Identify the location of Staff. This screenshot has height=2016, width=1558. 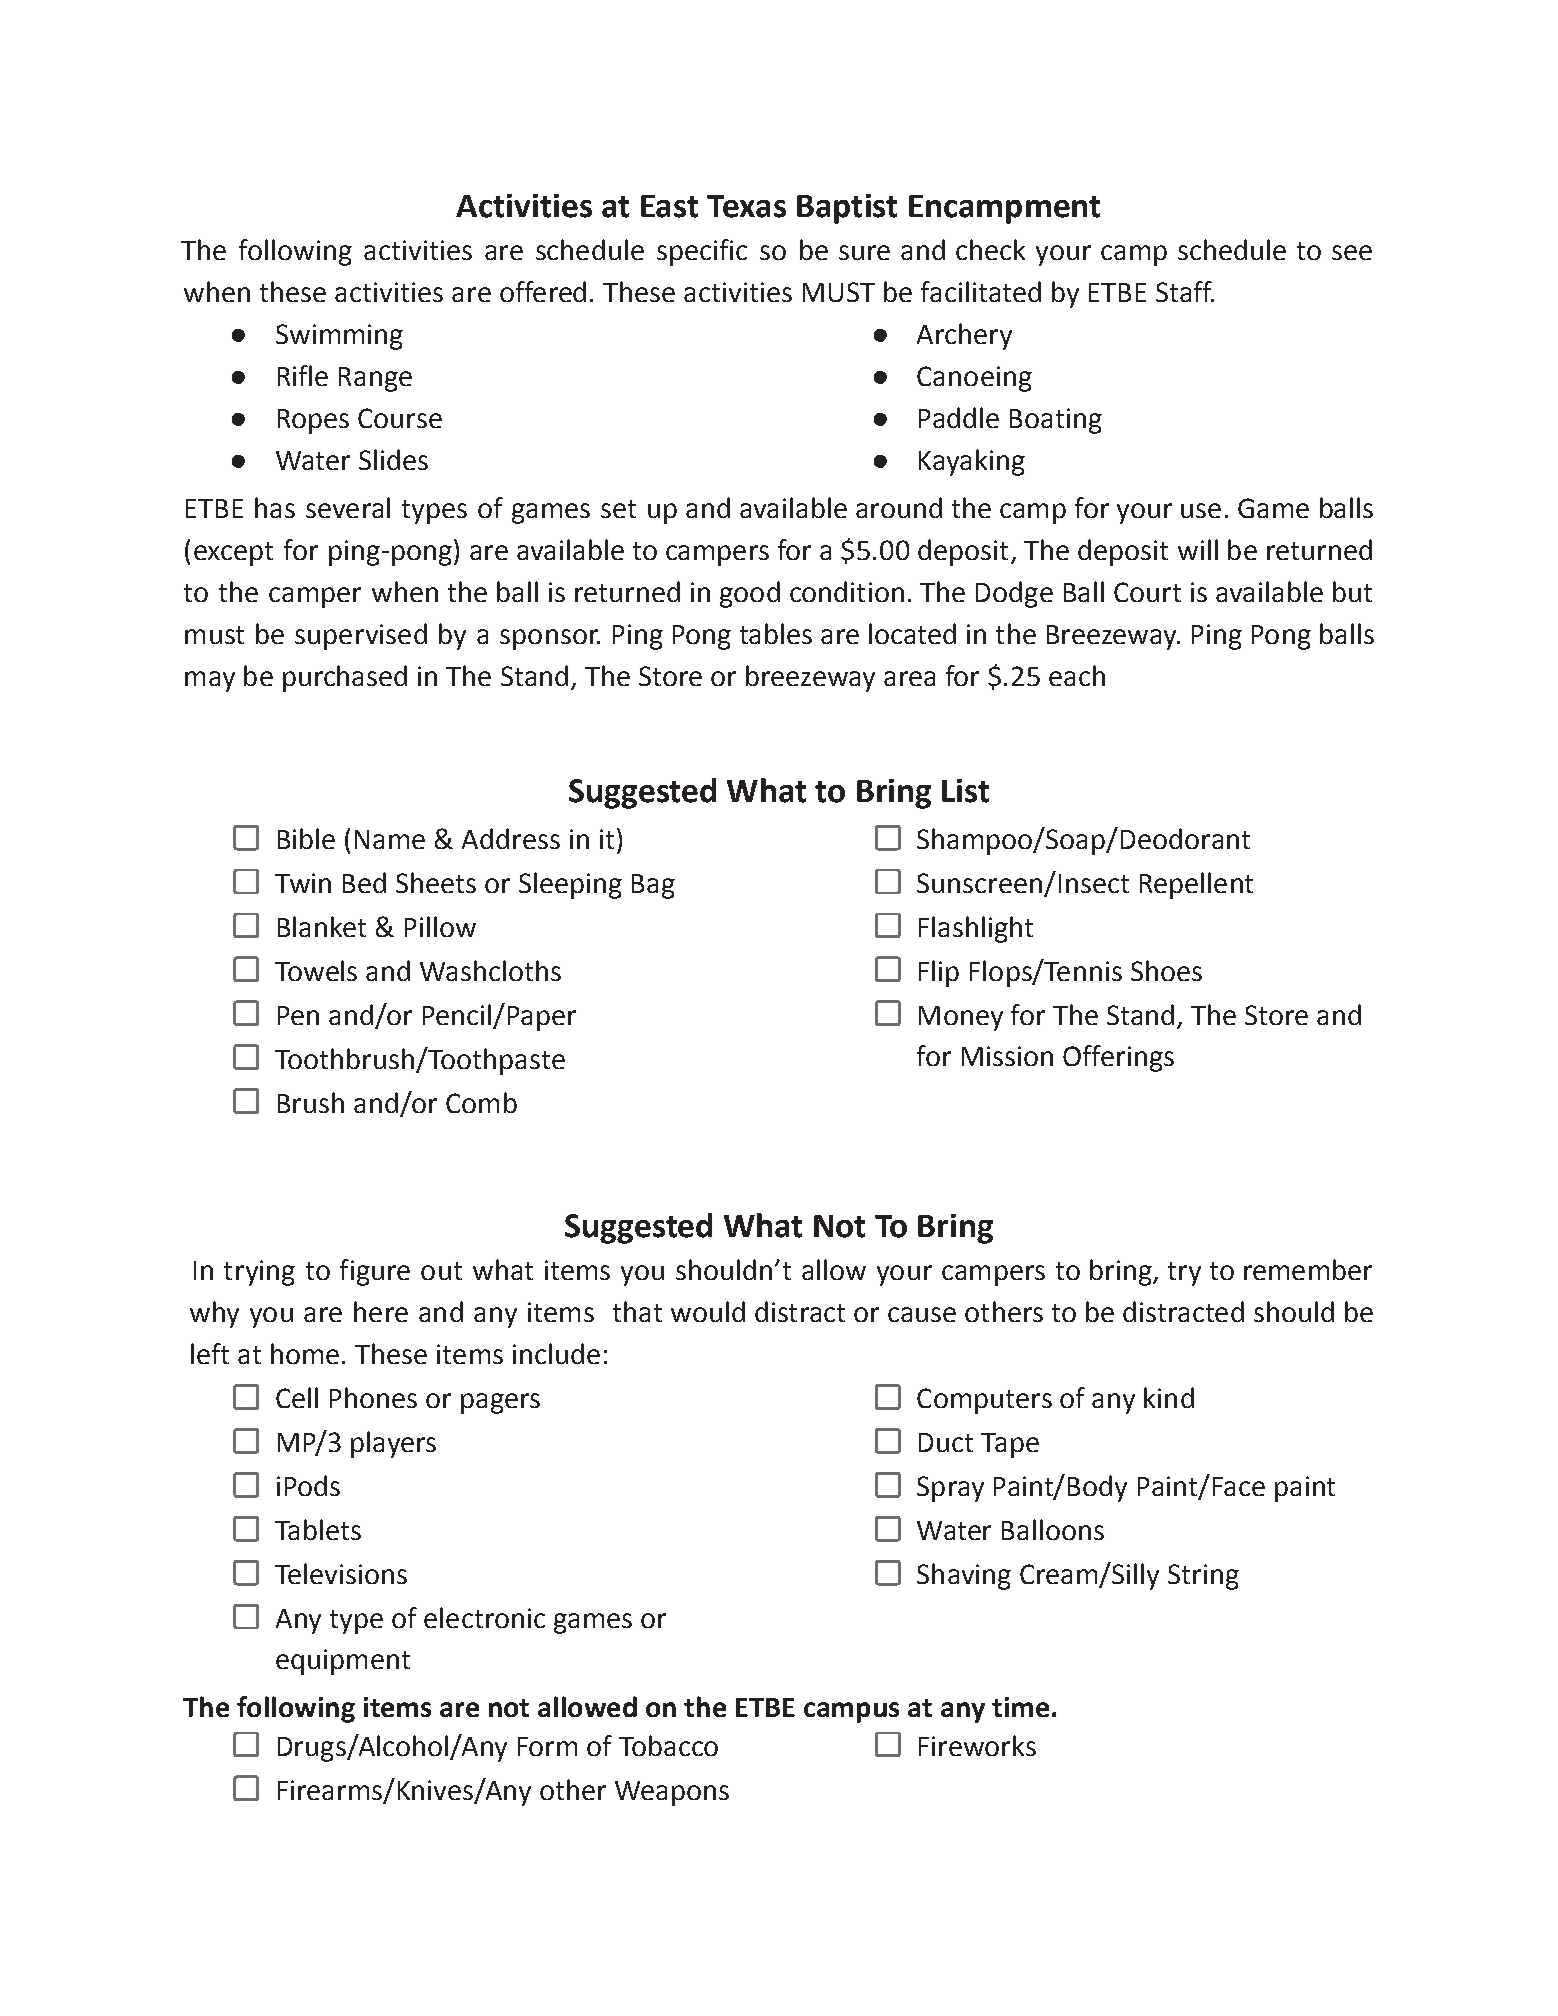
(1185, 291).
